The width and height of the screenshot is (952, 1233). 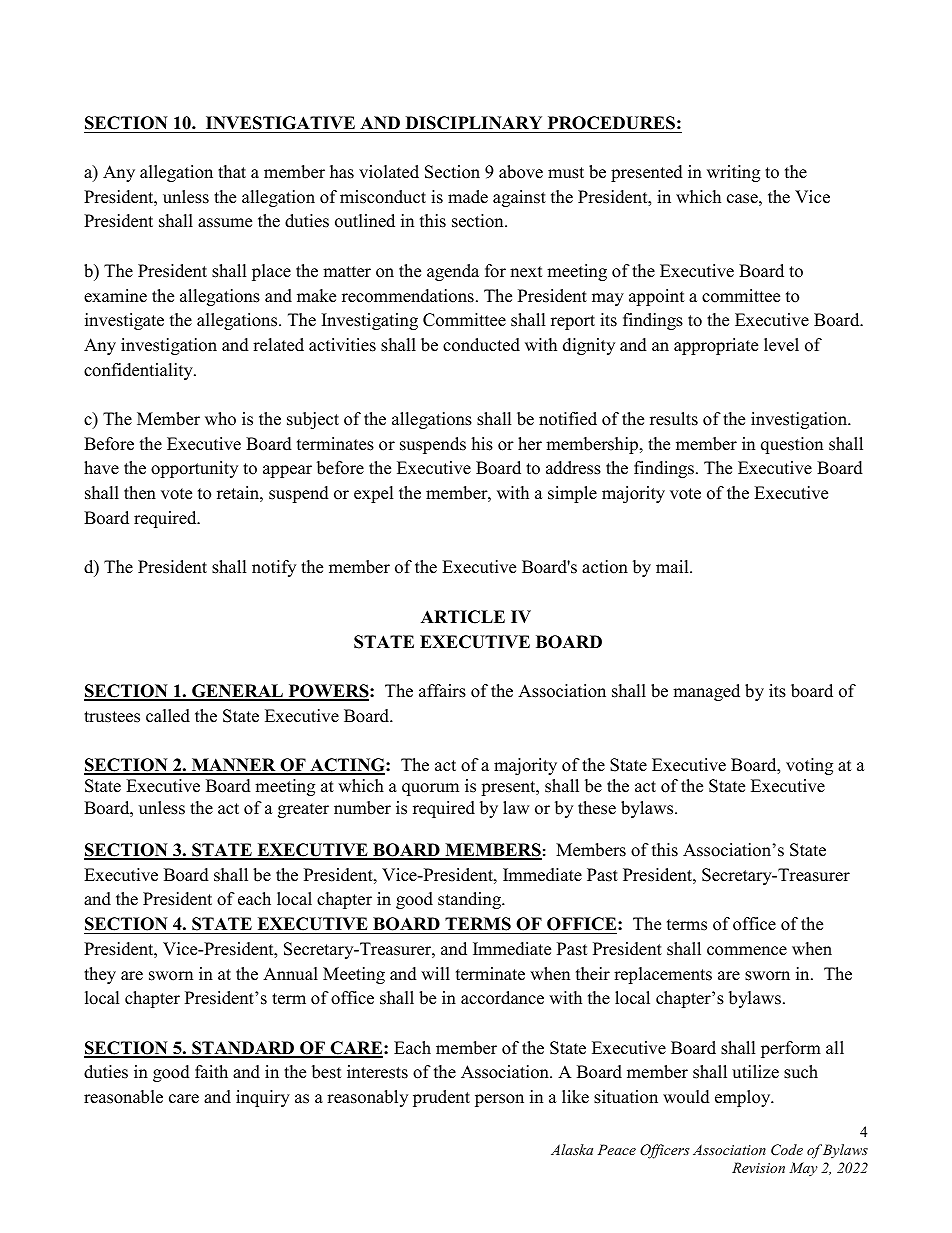 I want to click on conducted, so click(x=481, y=345).
